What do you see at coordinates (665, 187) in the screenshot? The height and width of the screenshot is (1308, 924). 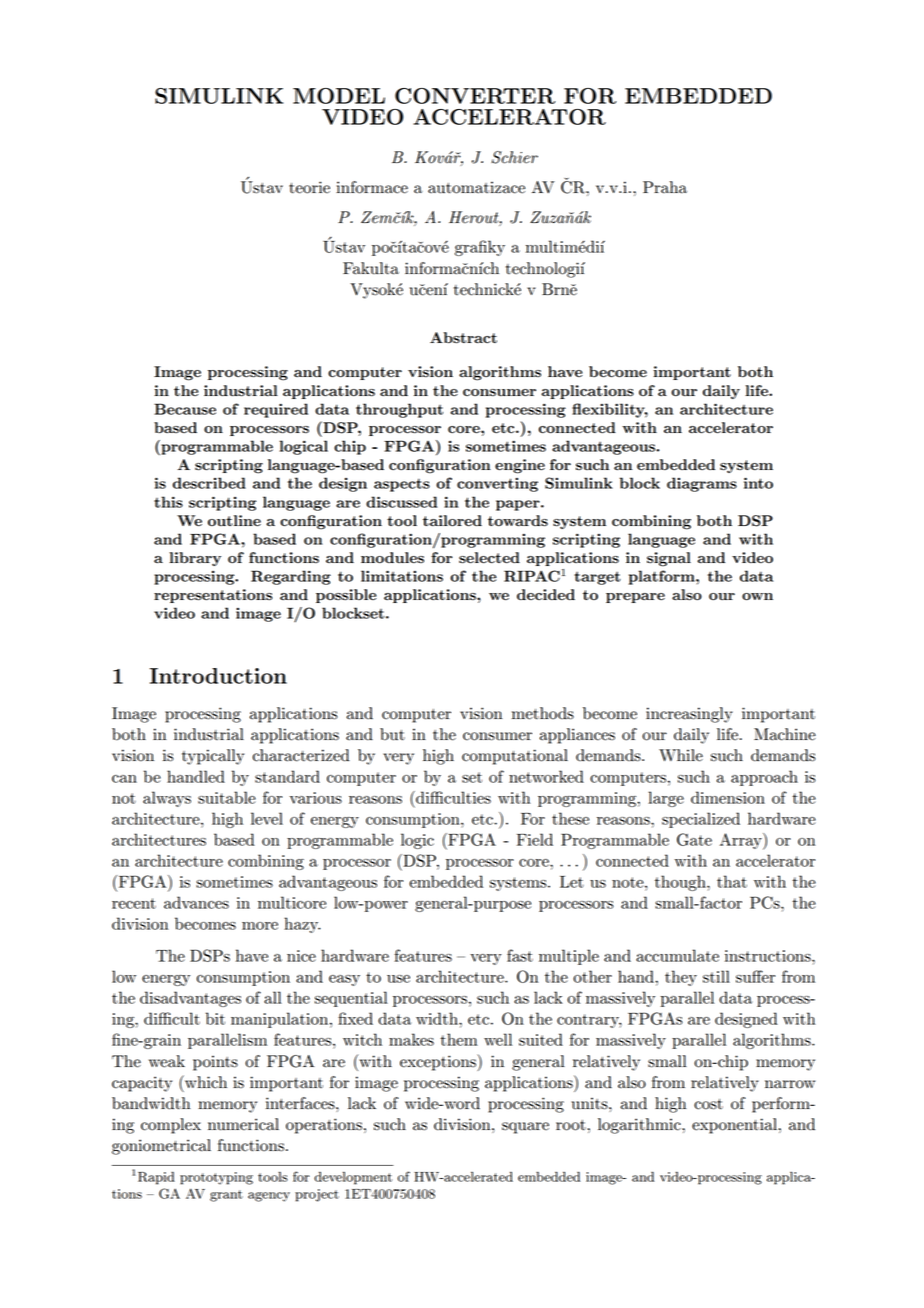 I see `Praha` at bounding box center [665, 187].
